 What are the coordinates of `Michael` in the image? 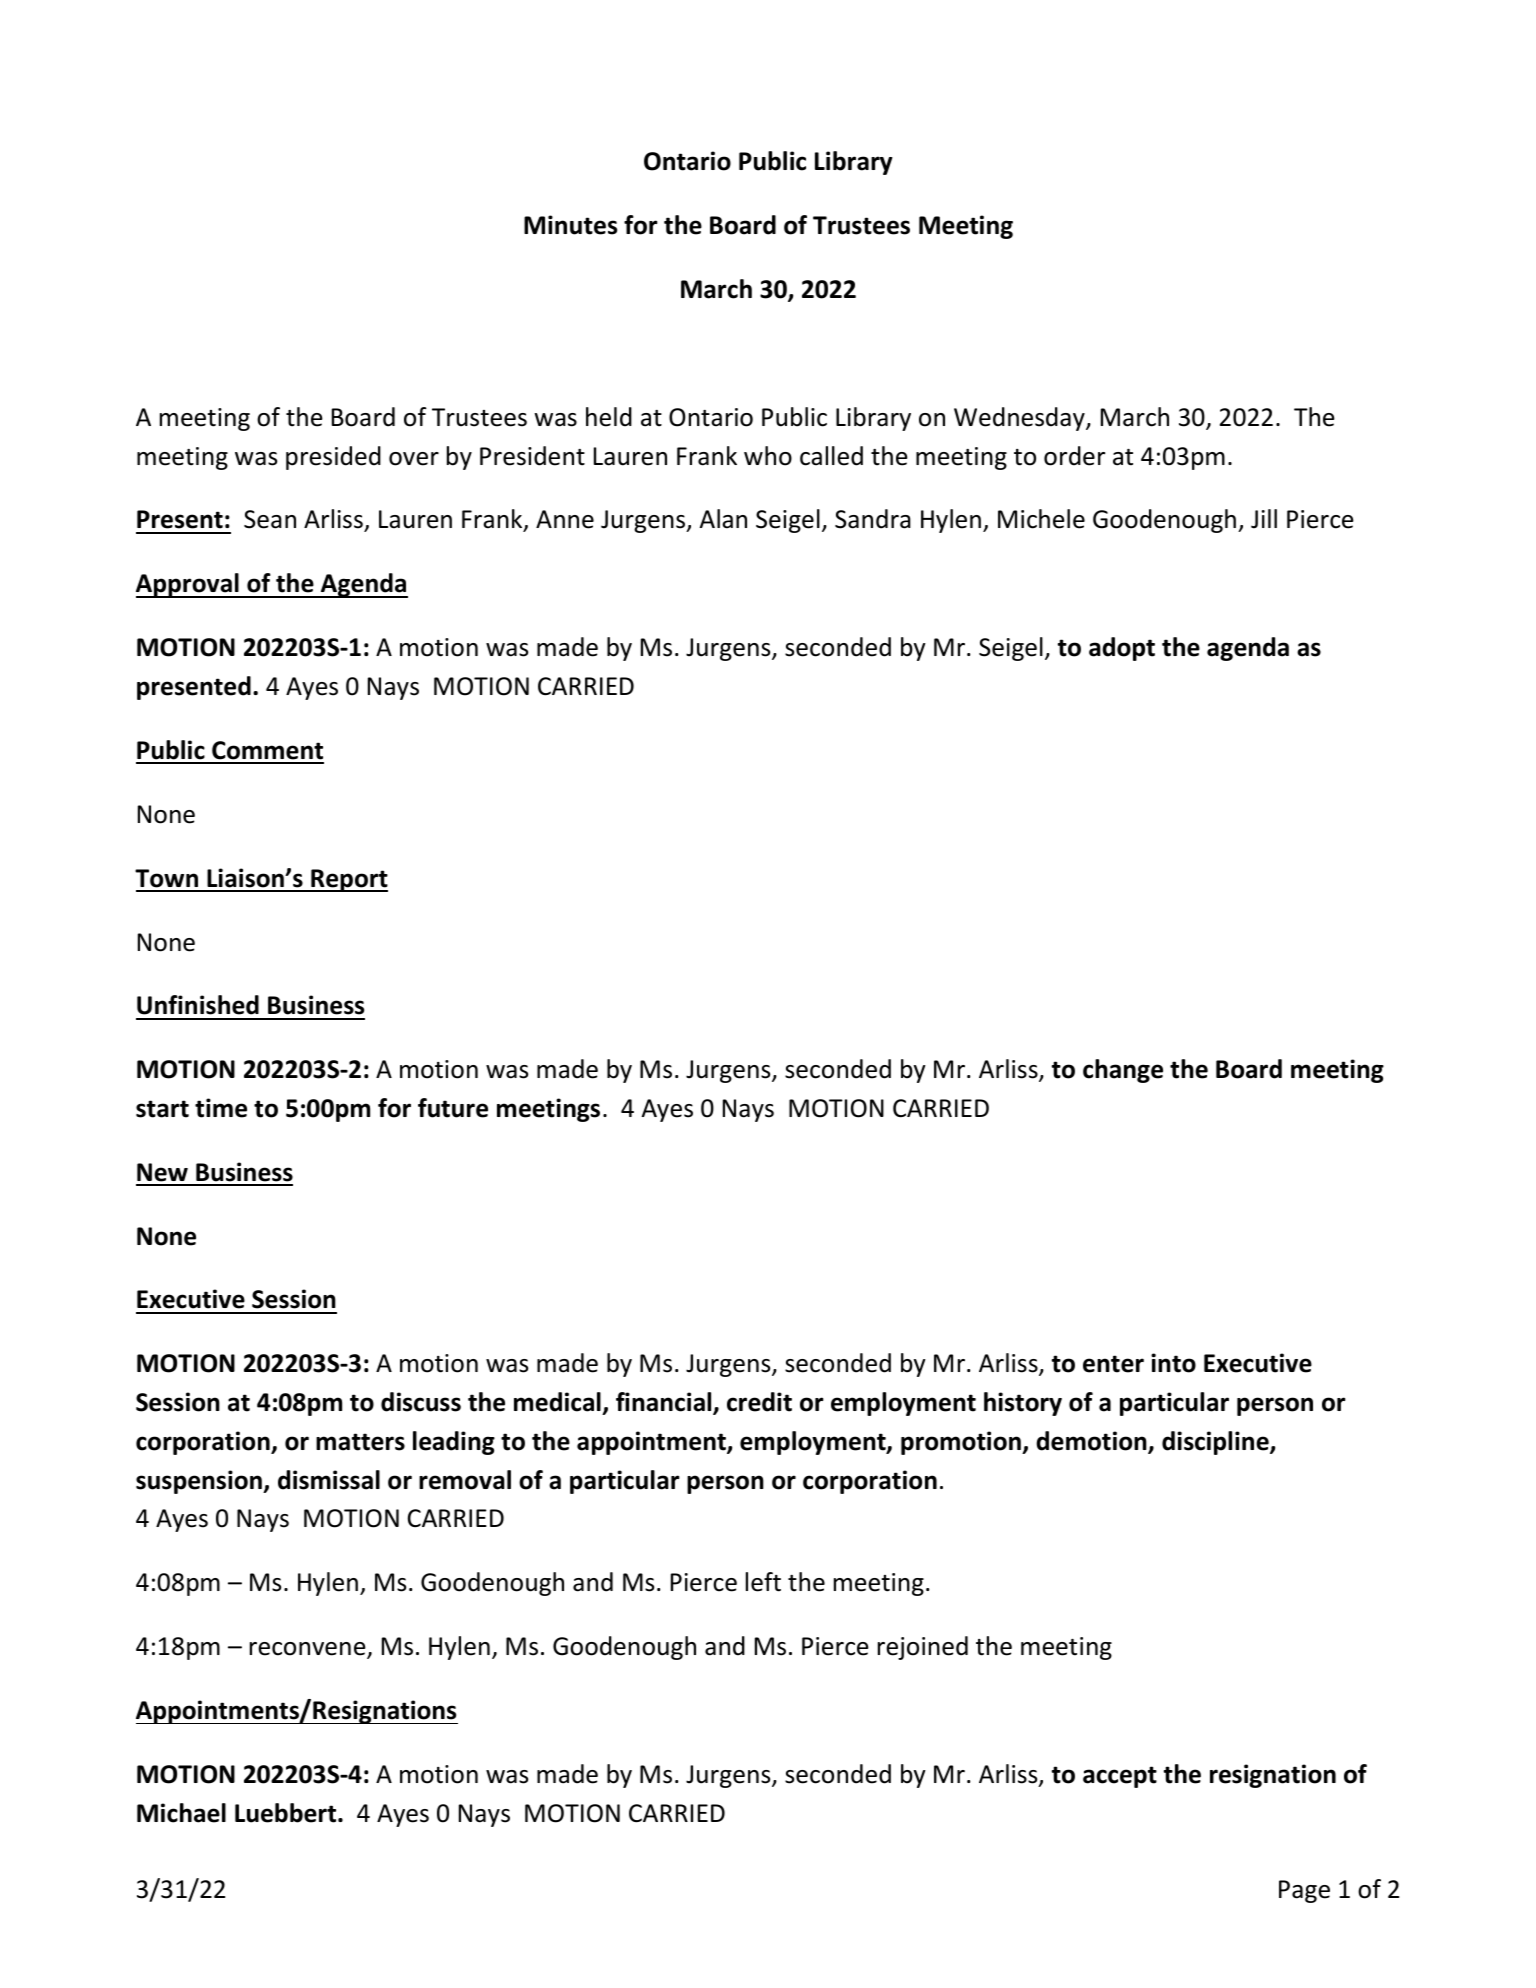 It's located at (181, 1813).
